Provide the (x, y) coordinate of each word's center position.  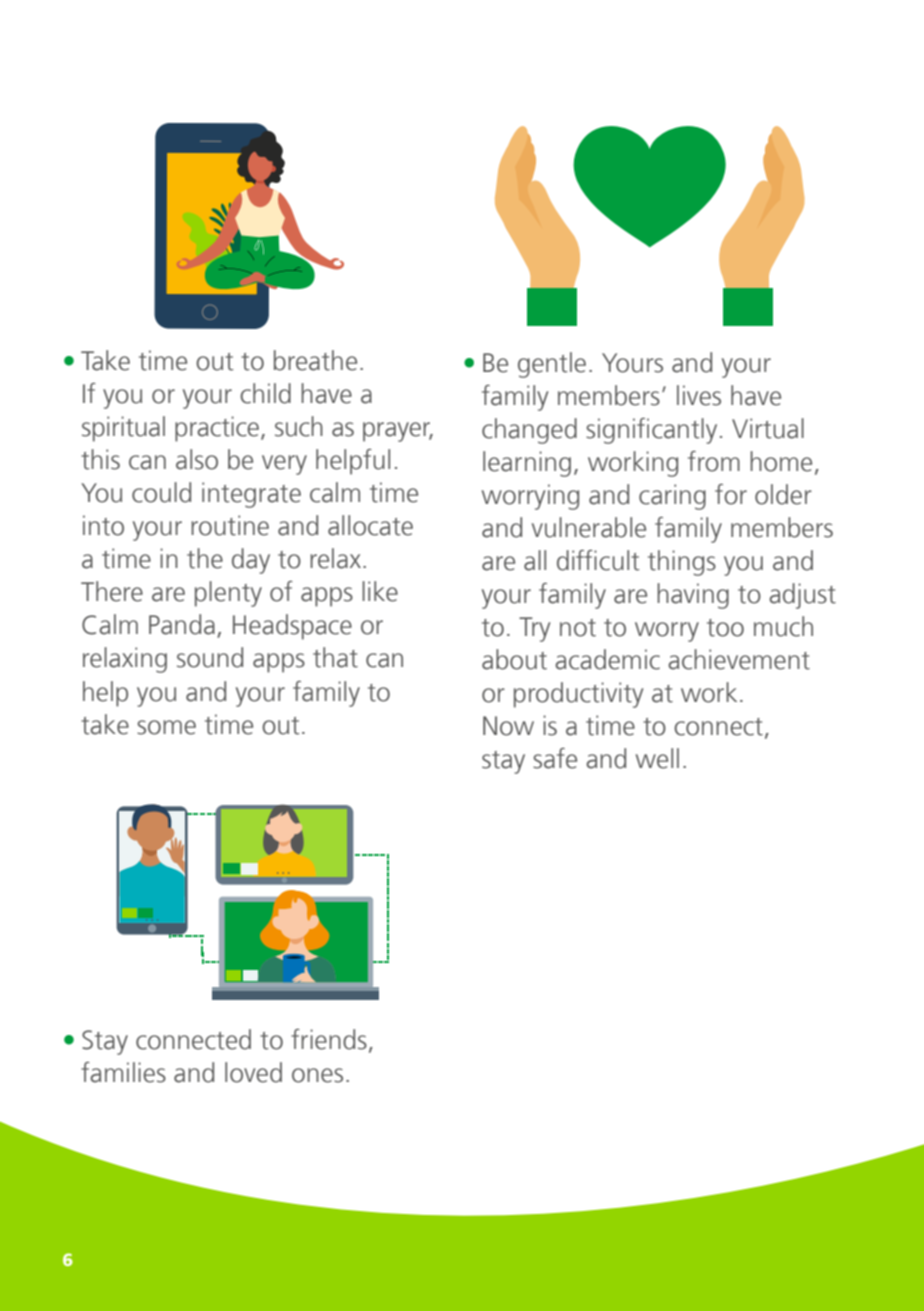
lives (699, 395)
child (265, 393)
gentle (552, 365)
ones (317, 1075)
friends (329, 1039)
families (123, 1072)
